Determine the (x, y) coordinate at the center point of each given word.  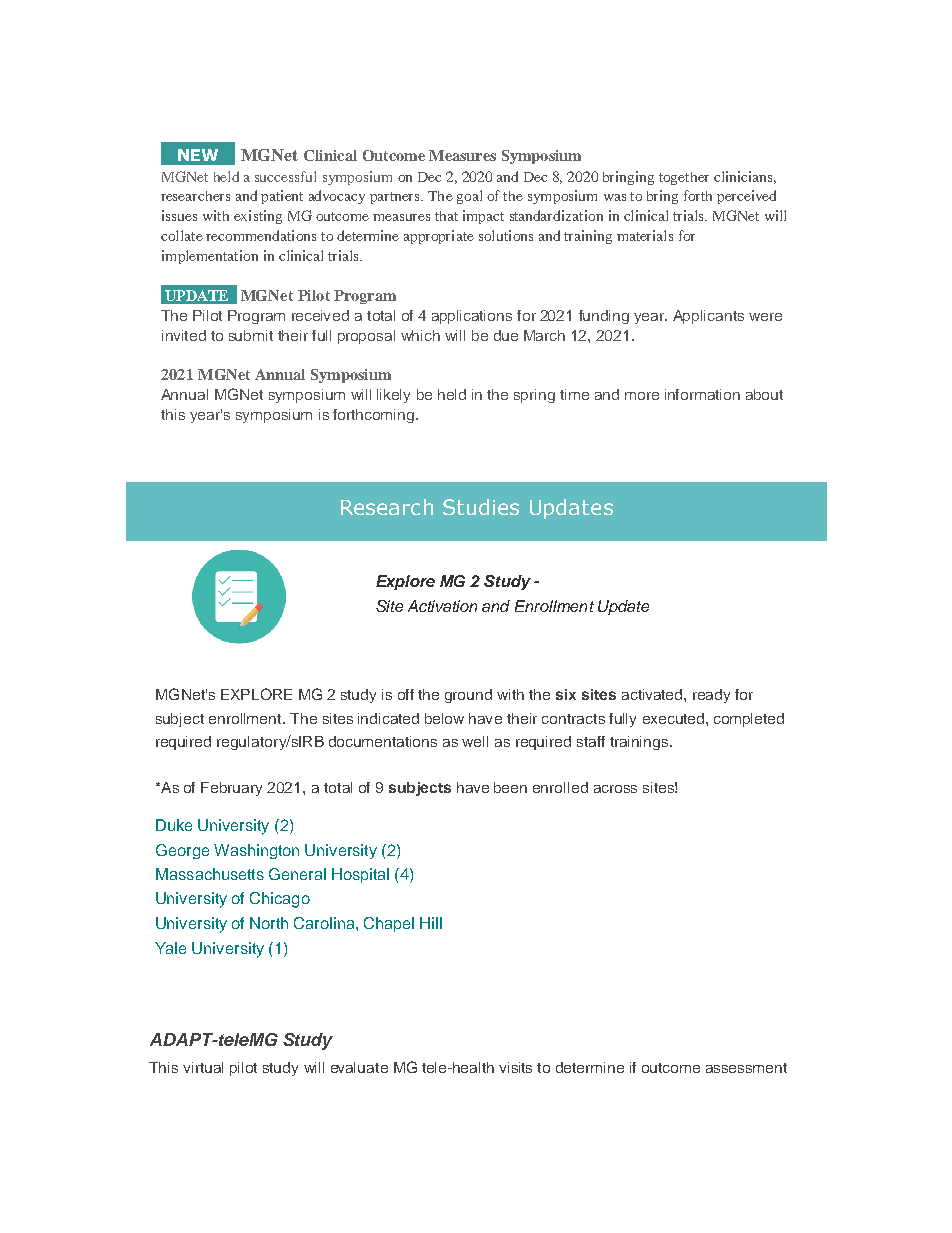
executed (673, 718)
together (684, 178)
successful (285, 176)
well (475, 741)
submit (251, 335)
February (231, 789)
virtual (203, 1067)
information (702, 394)
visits (515, 1067)
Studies (481, 507)
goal (469, 197)
